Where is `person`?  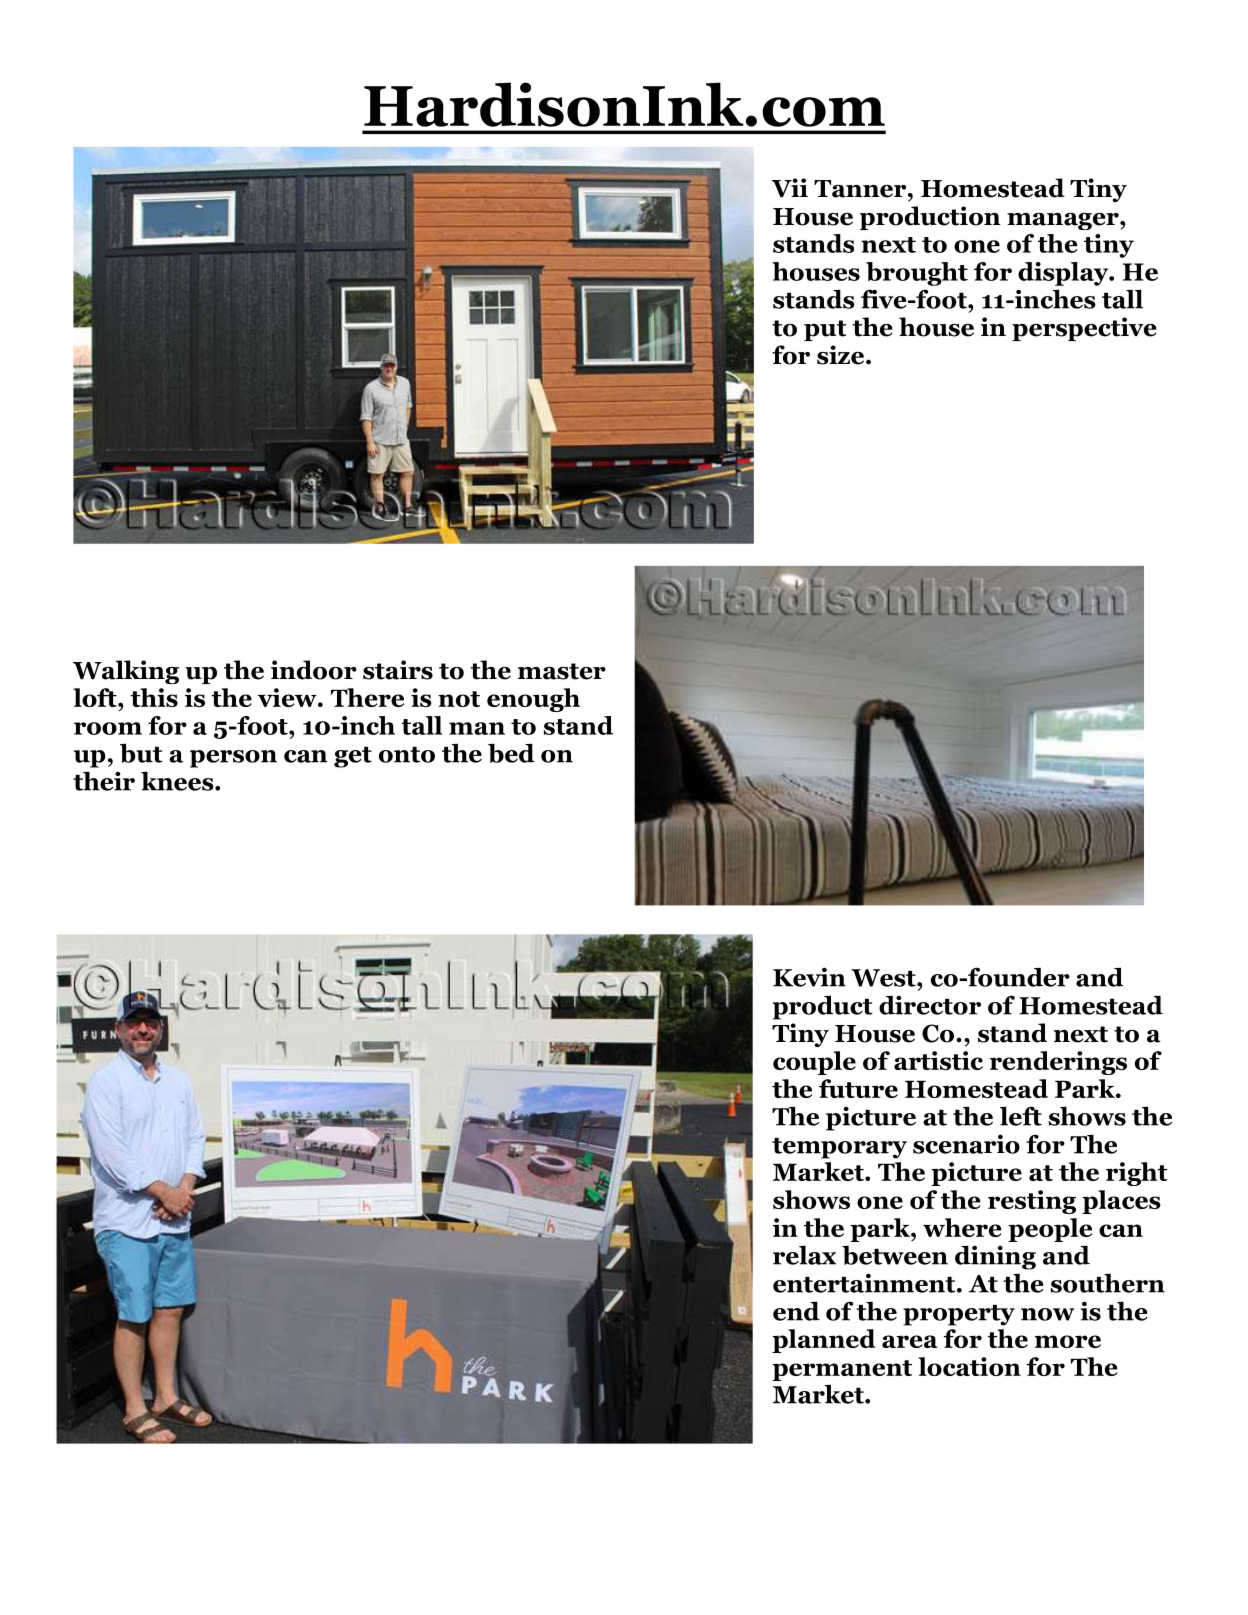
person is located at coordinates (233, 759).
